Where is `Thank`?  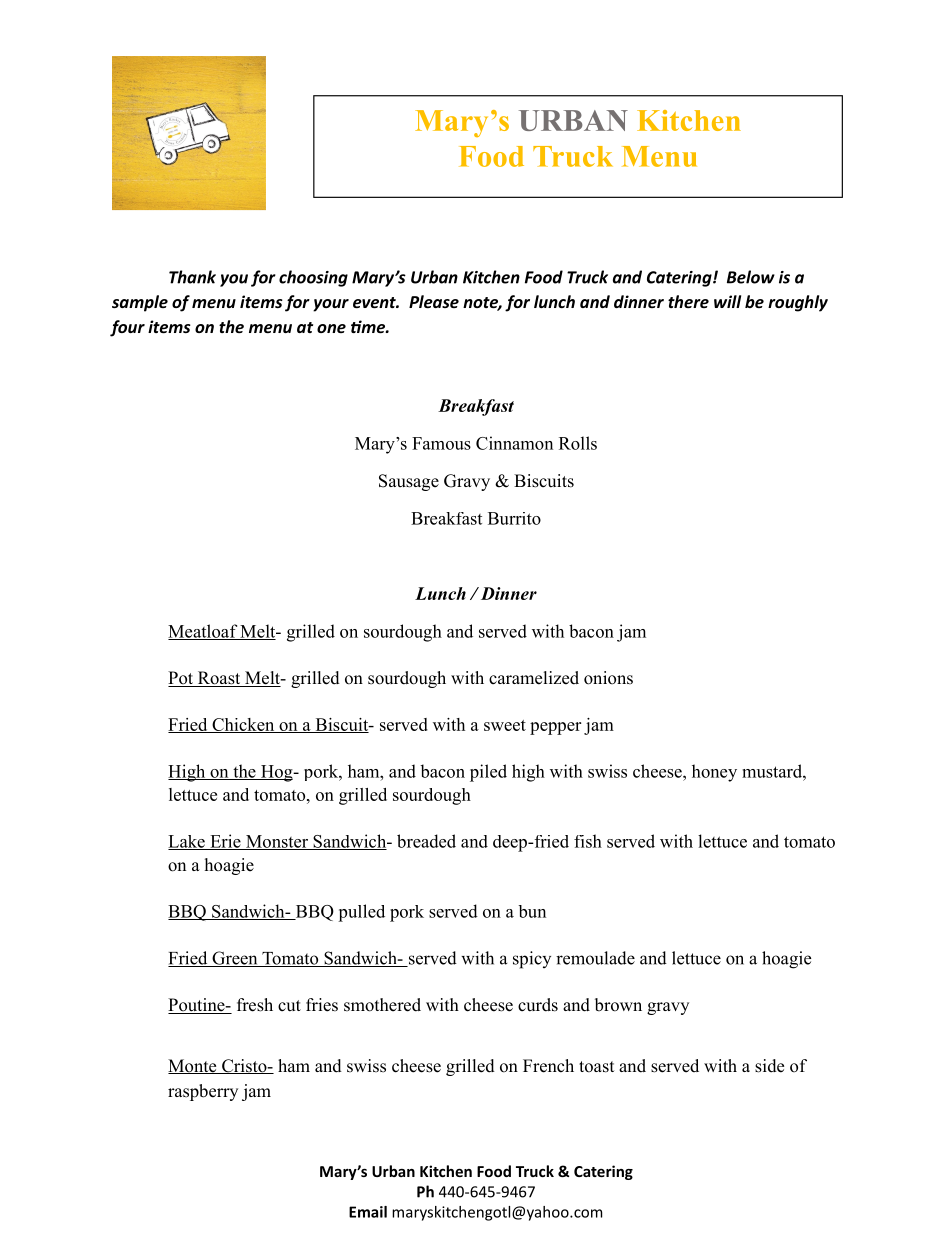 Thank is located at coordinates (192, 277).
